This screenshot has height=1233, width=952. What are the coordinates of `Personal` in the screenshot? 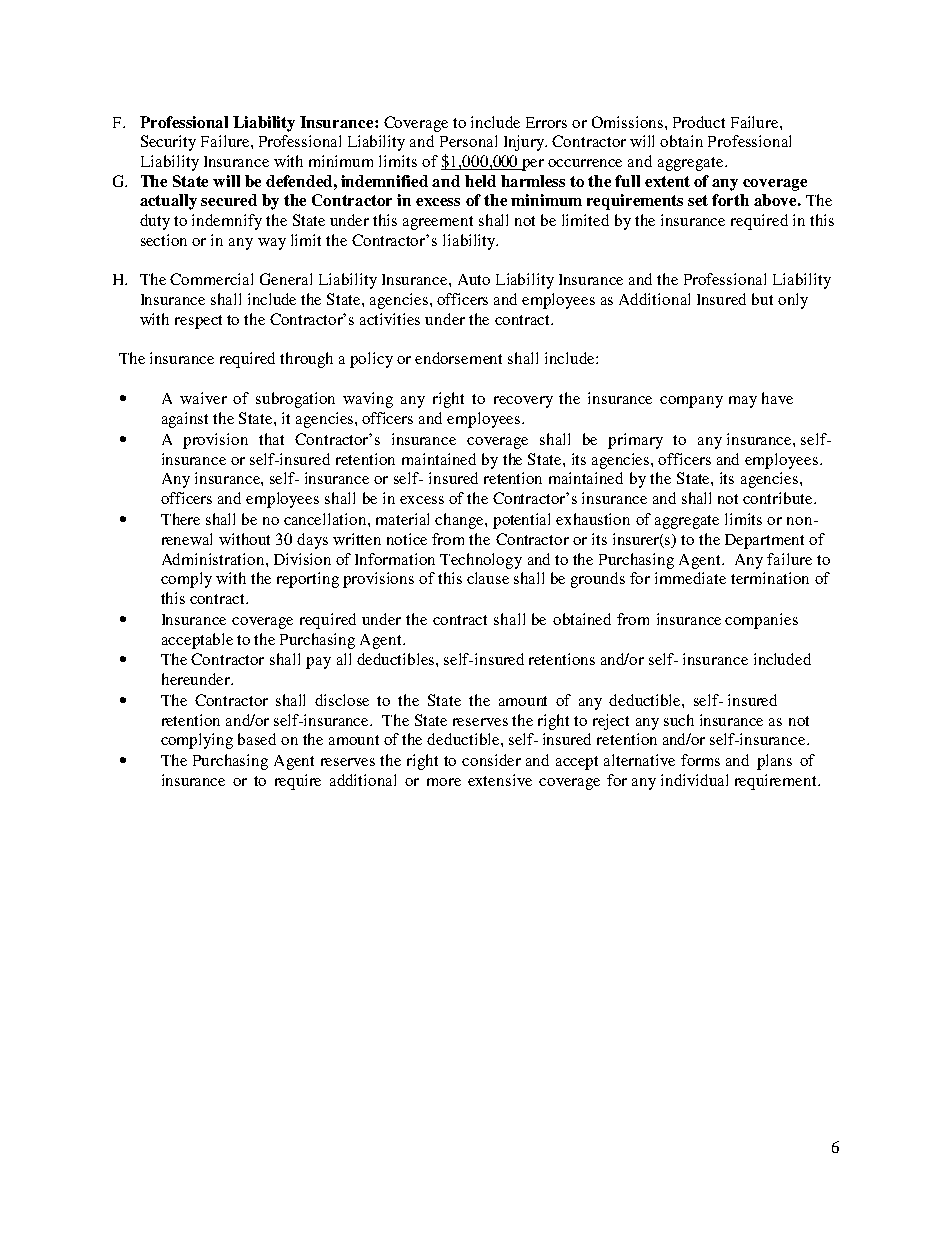 It's located at (468, 141).
